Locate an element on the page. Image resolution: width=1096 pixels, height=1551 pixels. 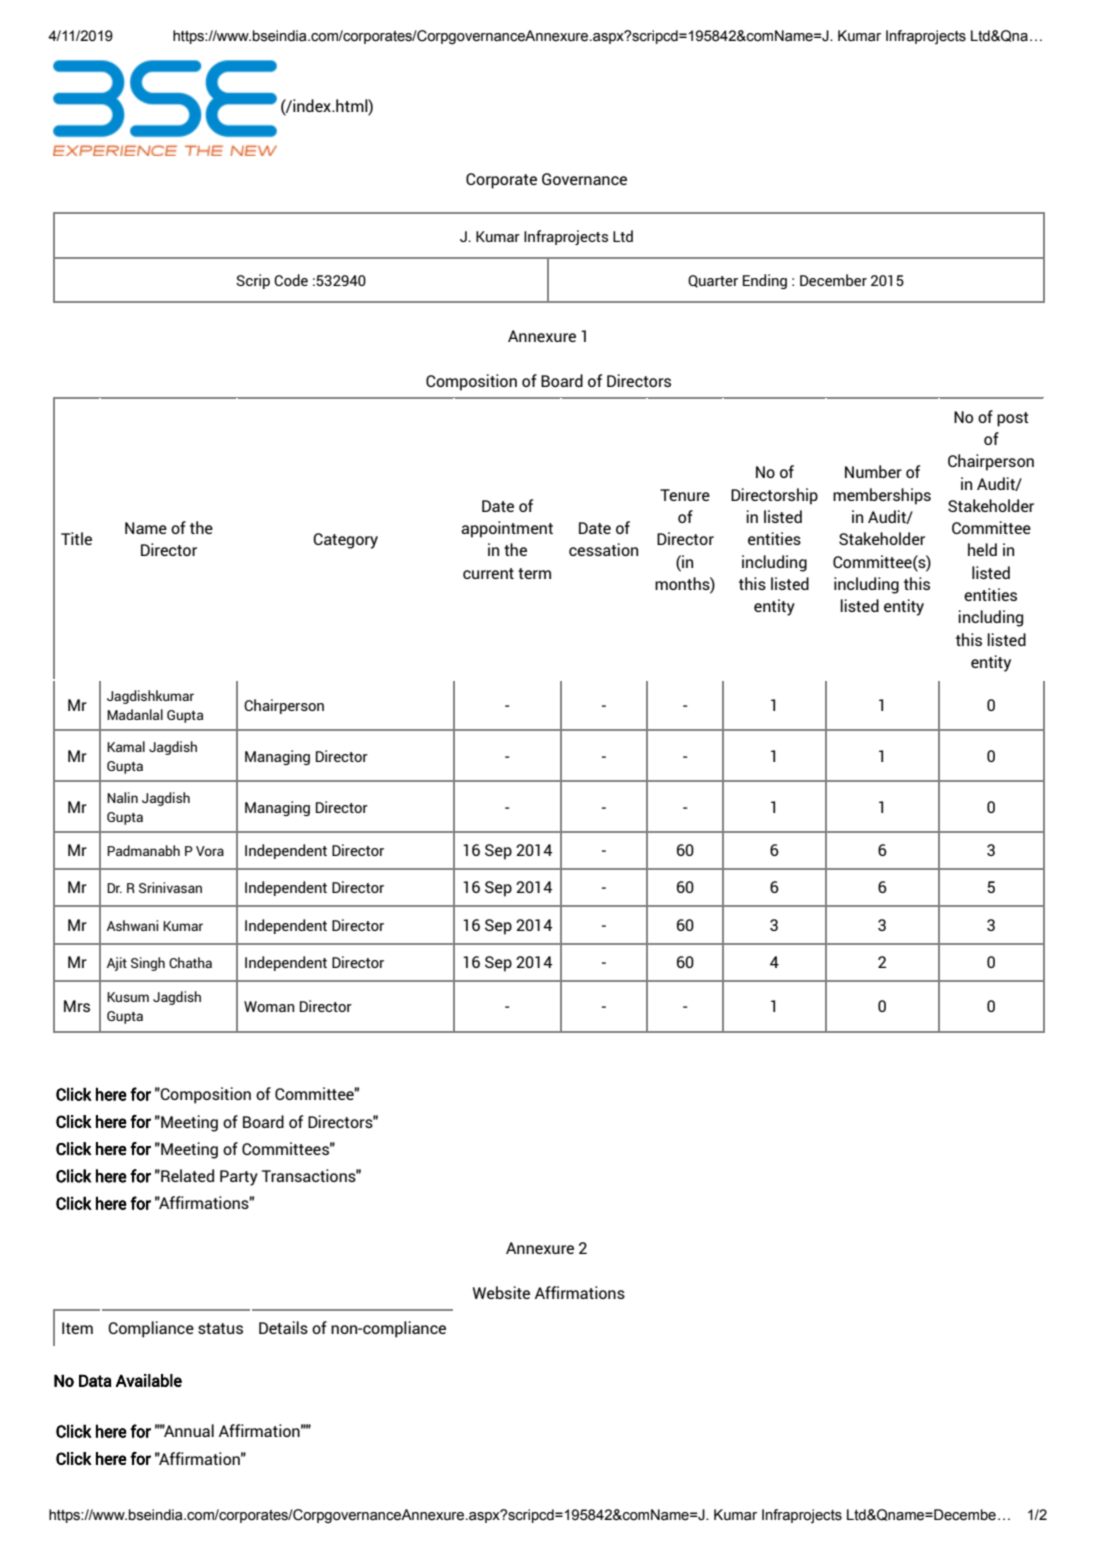
status is located at coordinates (220, 1328).
